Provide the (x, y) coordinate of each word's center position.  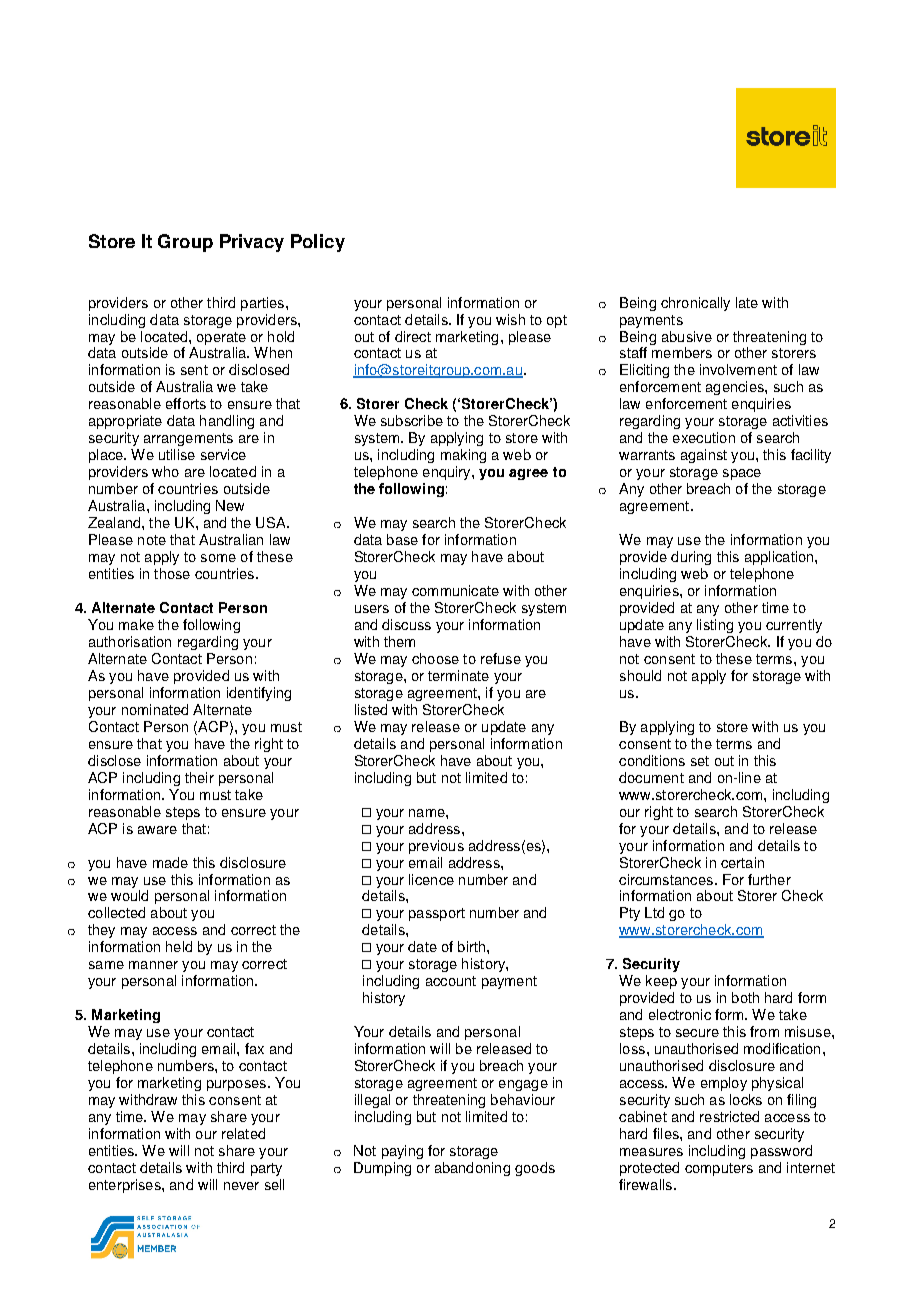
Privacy (252, 243)
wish (510, 319)
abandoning (472, 1169)
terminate (458, 675)
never (241, 1186)
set (700, 761)
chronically (695, 304)
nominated (155, 709)
